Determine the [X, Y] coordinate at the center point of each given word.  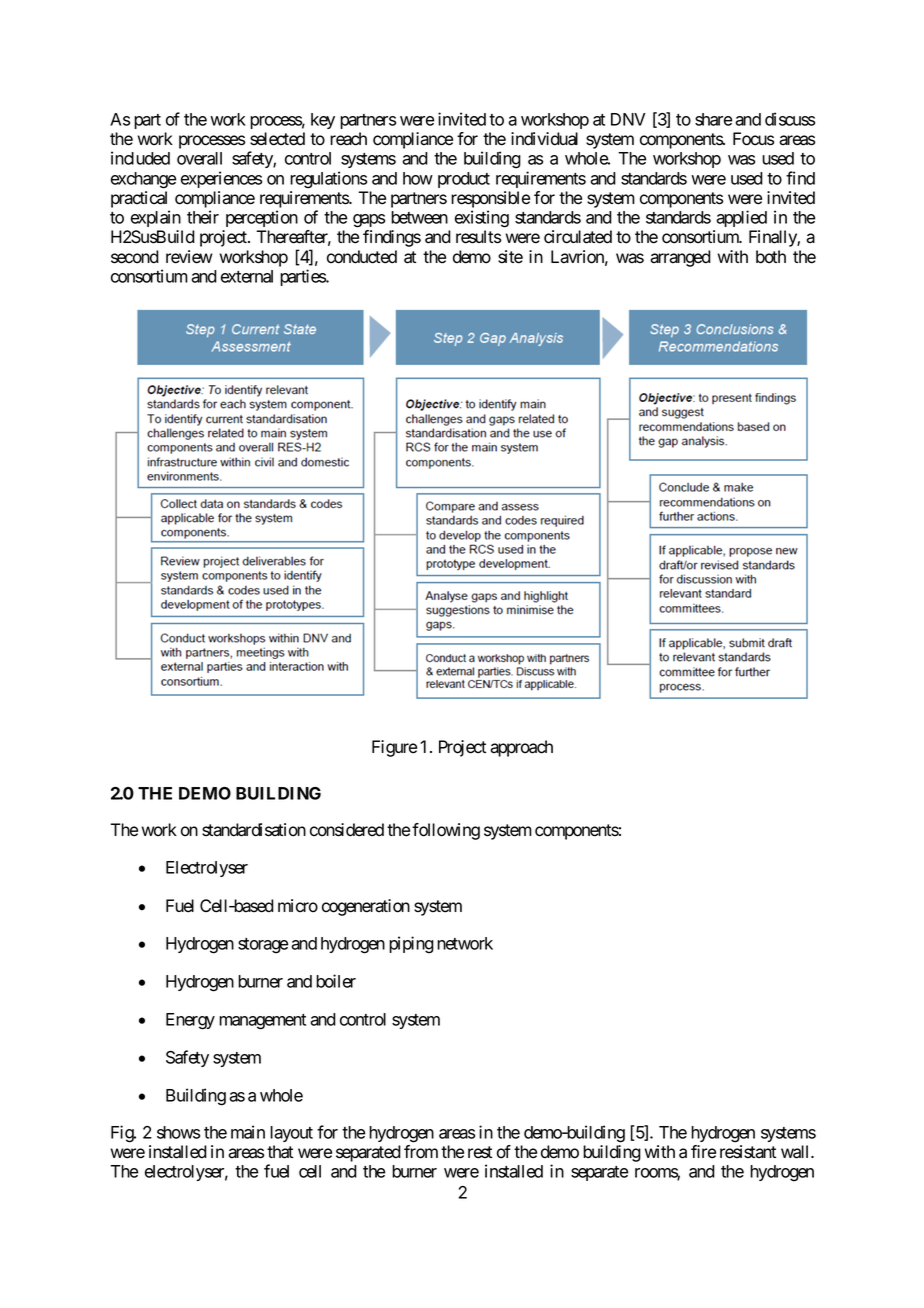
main [248, 1132]
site [510, 257]
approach [521, 748]
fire [703, 1152]
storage [263, 946]
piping [411, 945]
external [247, 276]
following [446, 831]
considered [347, 830]
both [771, 257]
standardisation [254, 830]
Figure [394, 748]
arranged [680, 258]
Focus [753, 139]
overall [199, 158]
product [464, 180]
